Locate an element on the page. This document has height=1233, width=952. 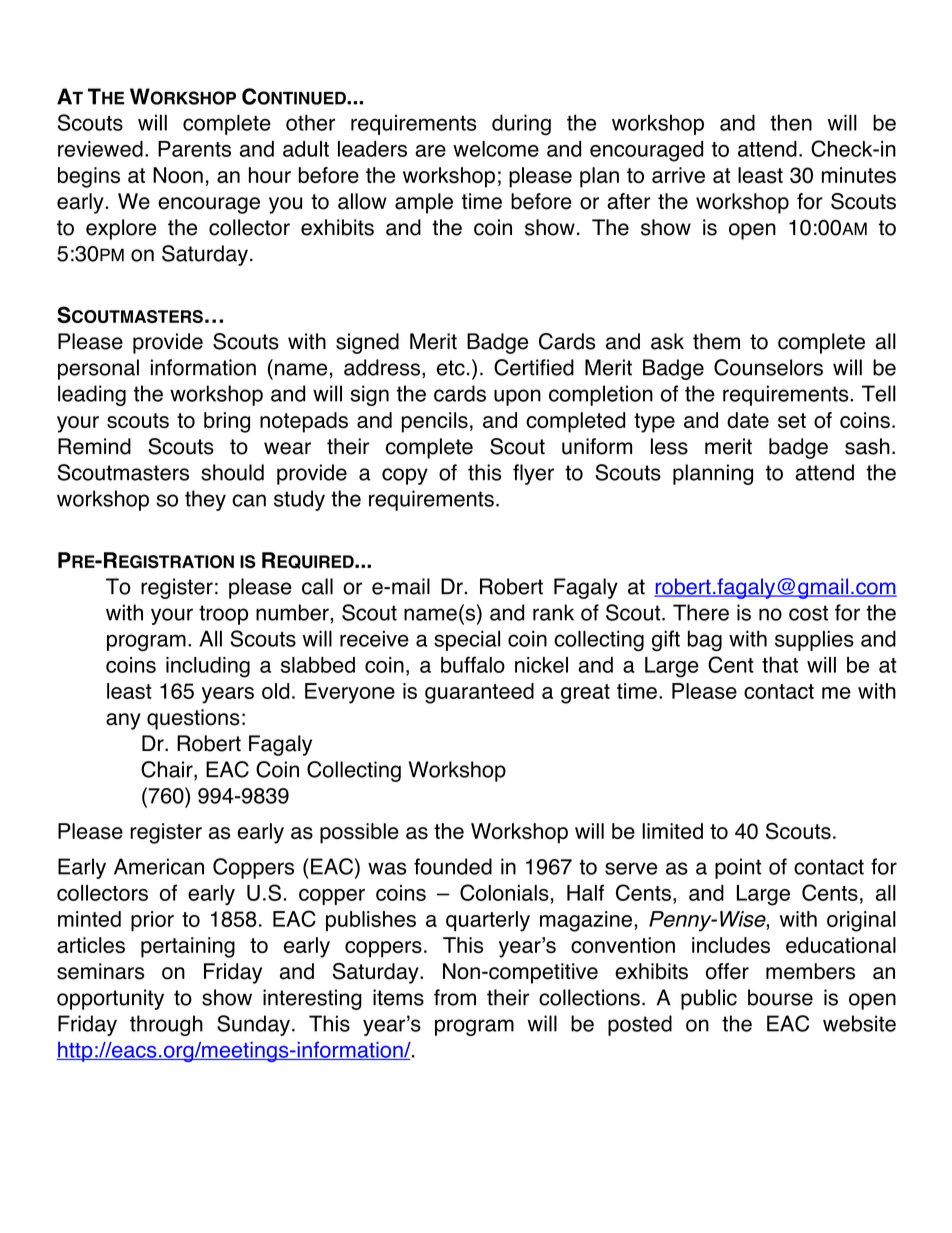
then is located at coordinates (791, 122).
